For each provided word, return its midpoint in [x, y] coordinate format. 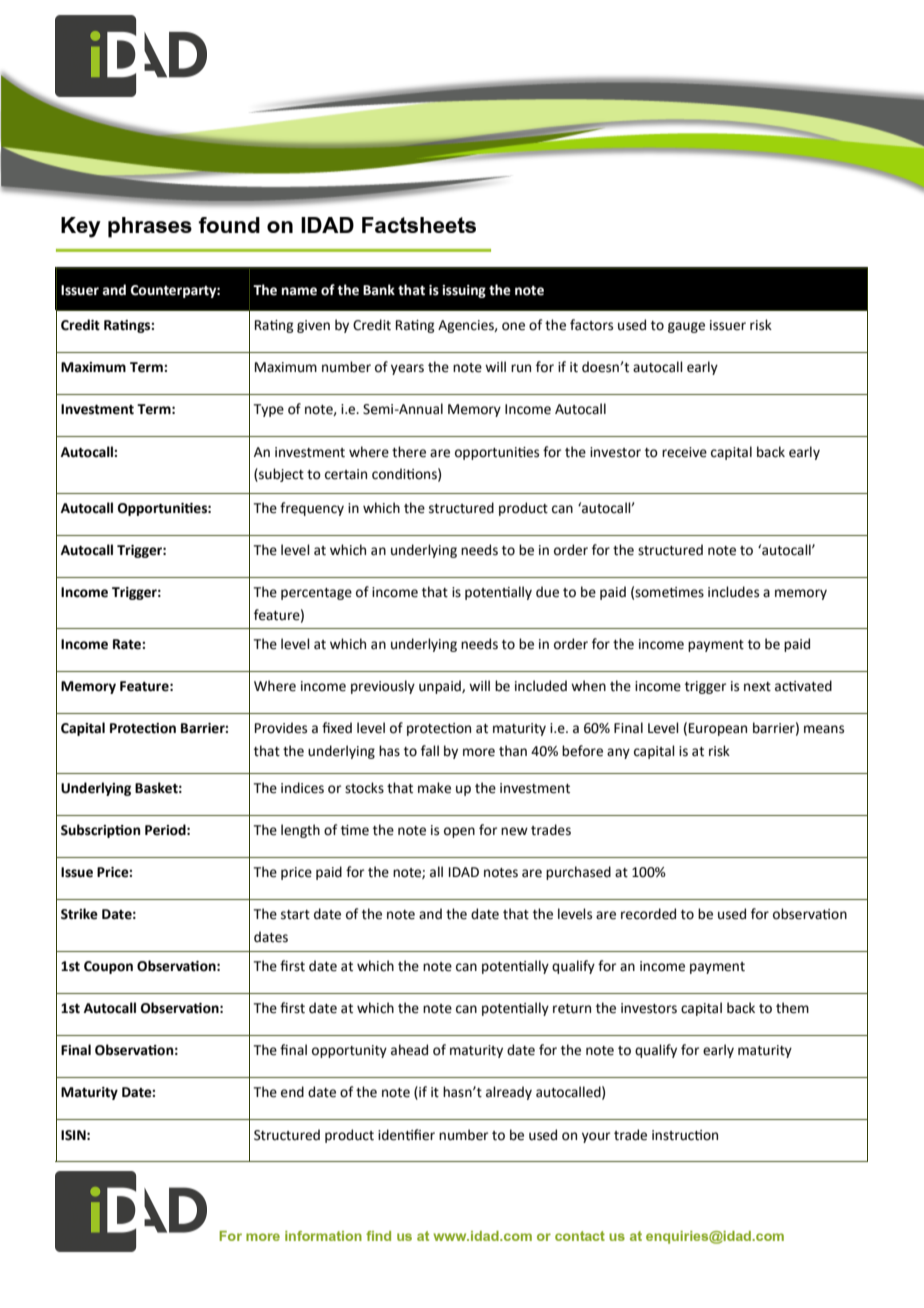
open [459, 832]
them [792, 1008]
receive [684, 452]
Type [268, 410]
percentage [316, 594]
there [409, 452]
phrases [150, 227]
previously [383, 687]
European [718, 729]
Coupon [108, 967]
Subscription [100, 831]
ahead [409, 1050]
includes [733, 592]
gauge [686, 327]
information [323, 1236]
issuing [464, 291]
